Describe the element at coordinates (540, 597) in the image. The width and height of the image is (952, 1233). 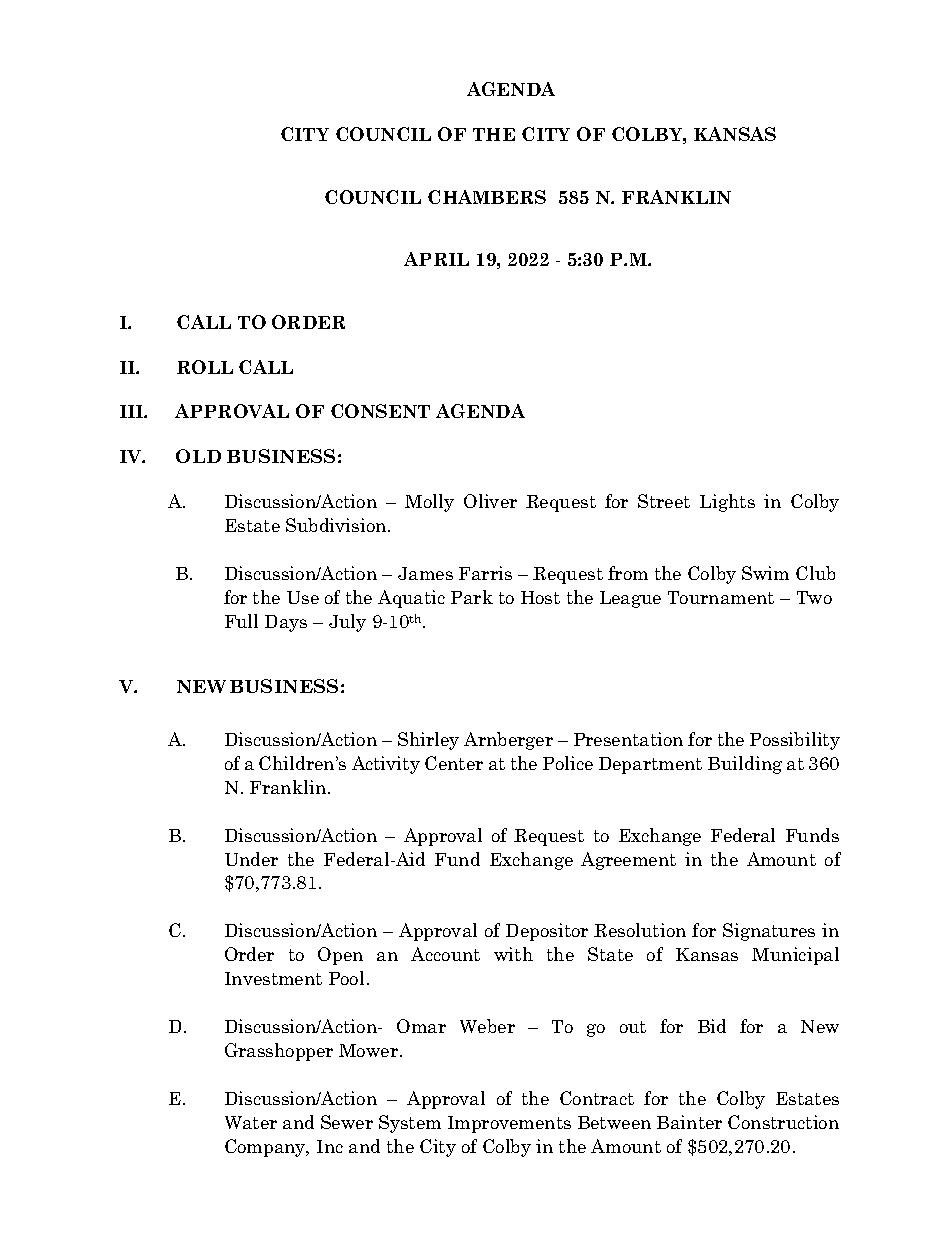
I see `Host` at that location.
